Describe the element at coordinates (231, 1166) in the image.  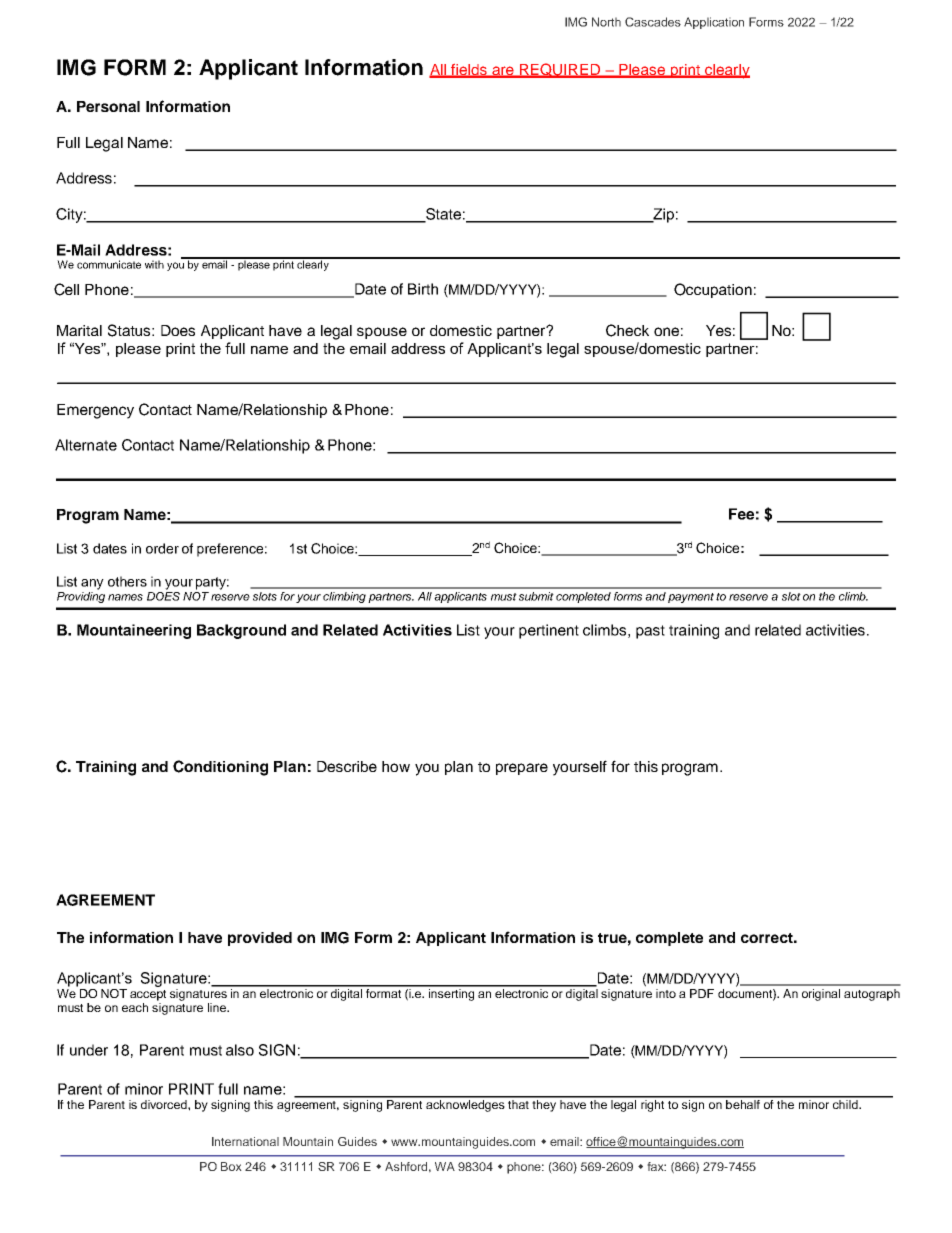
I see `Box` at that location.
